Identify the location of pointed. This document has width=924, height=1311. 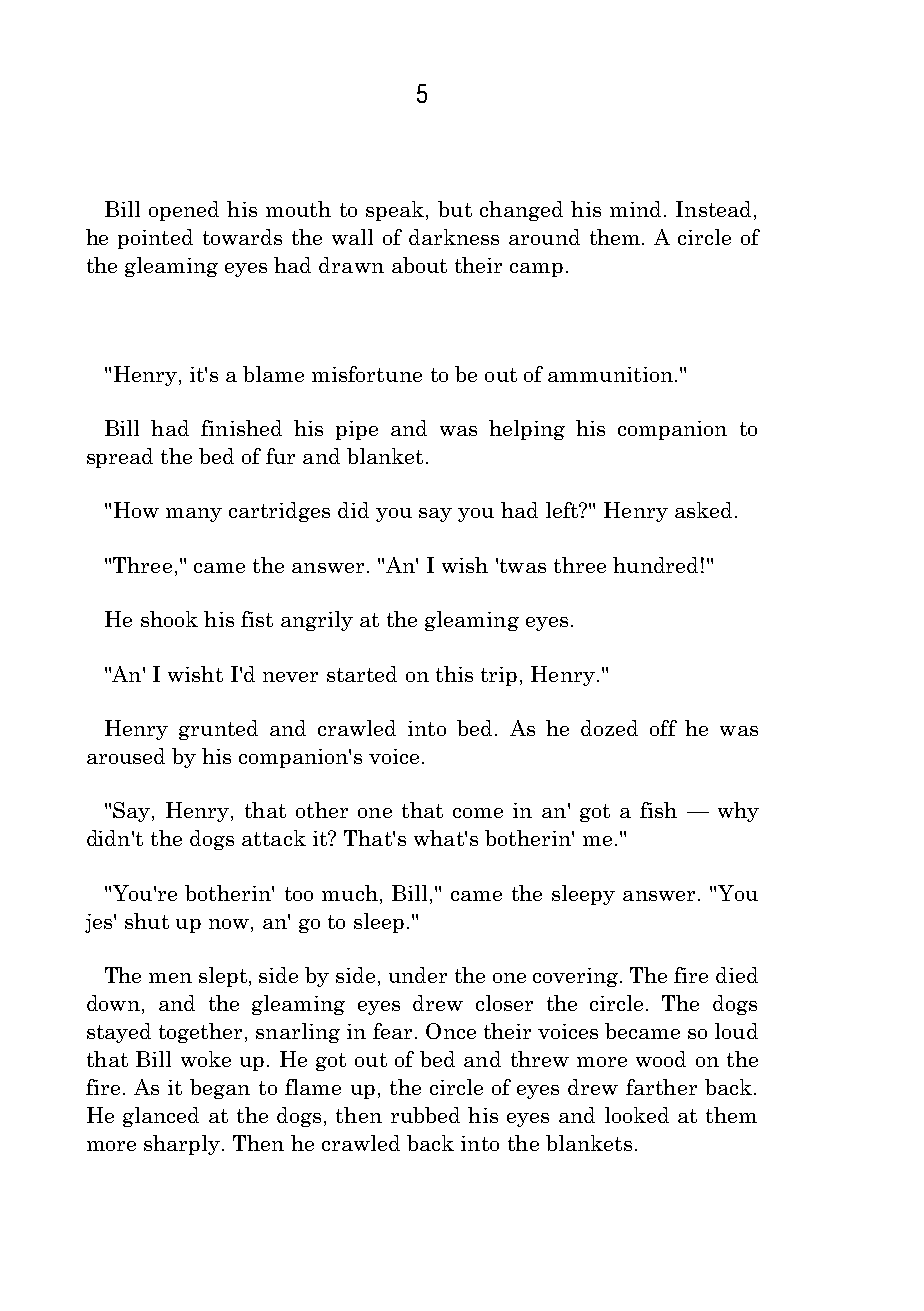
(155, 239).
